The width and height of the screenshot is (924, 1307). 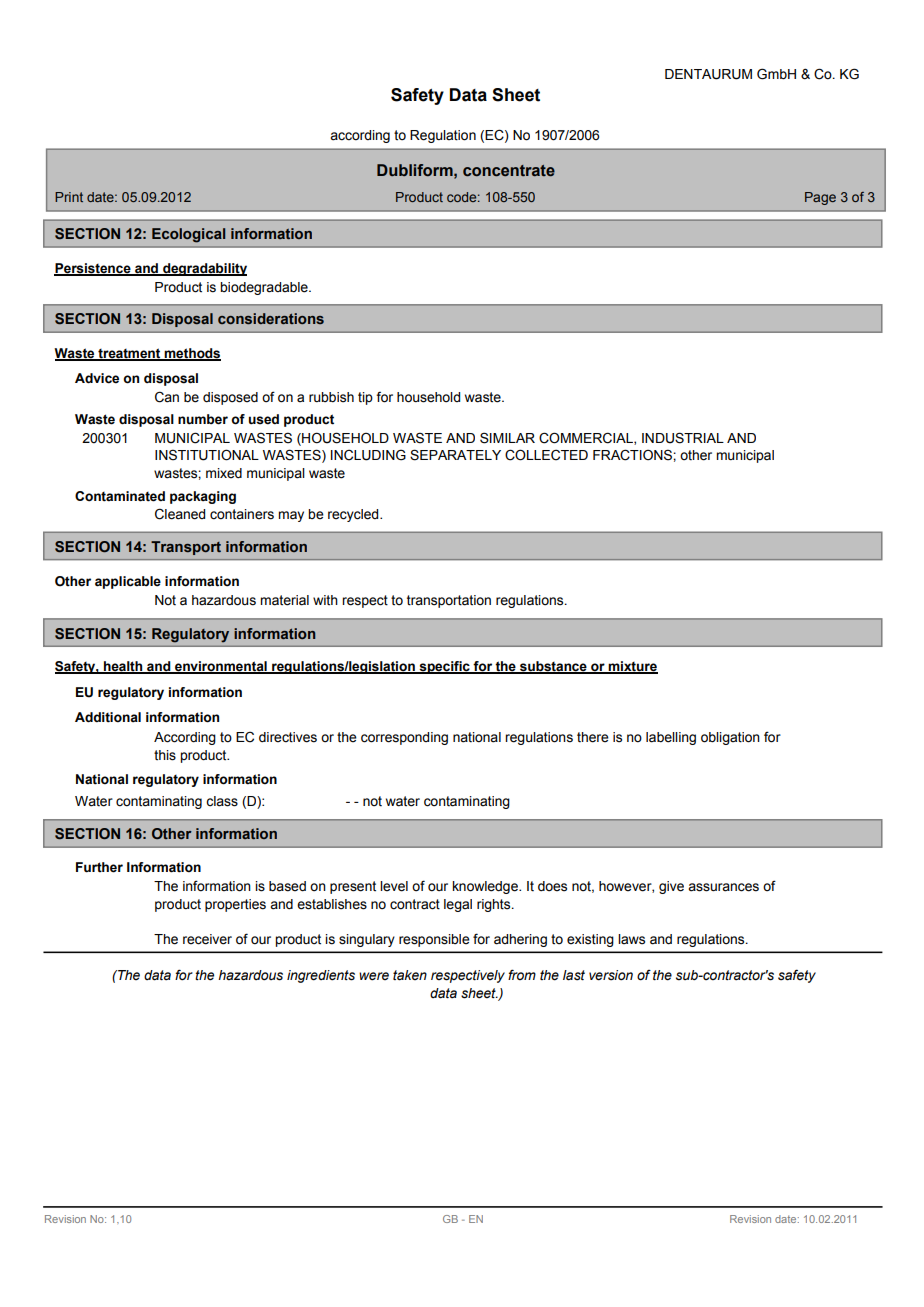 I want to click on Cleaned, so click(x=180, y=514).
